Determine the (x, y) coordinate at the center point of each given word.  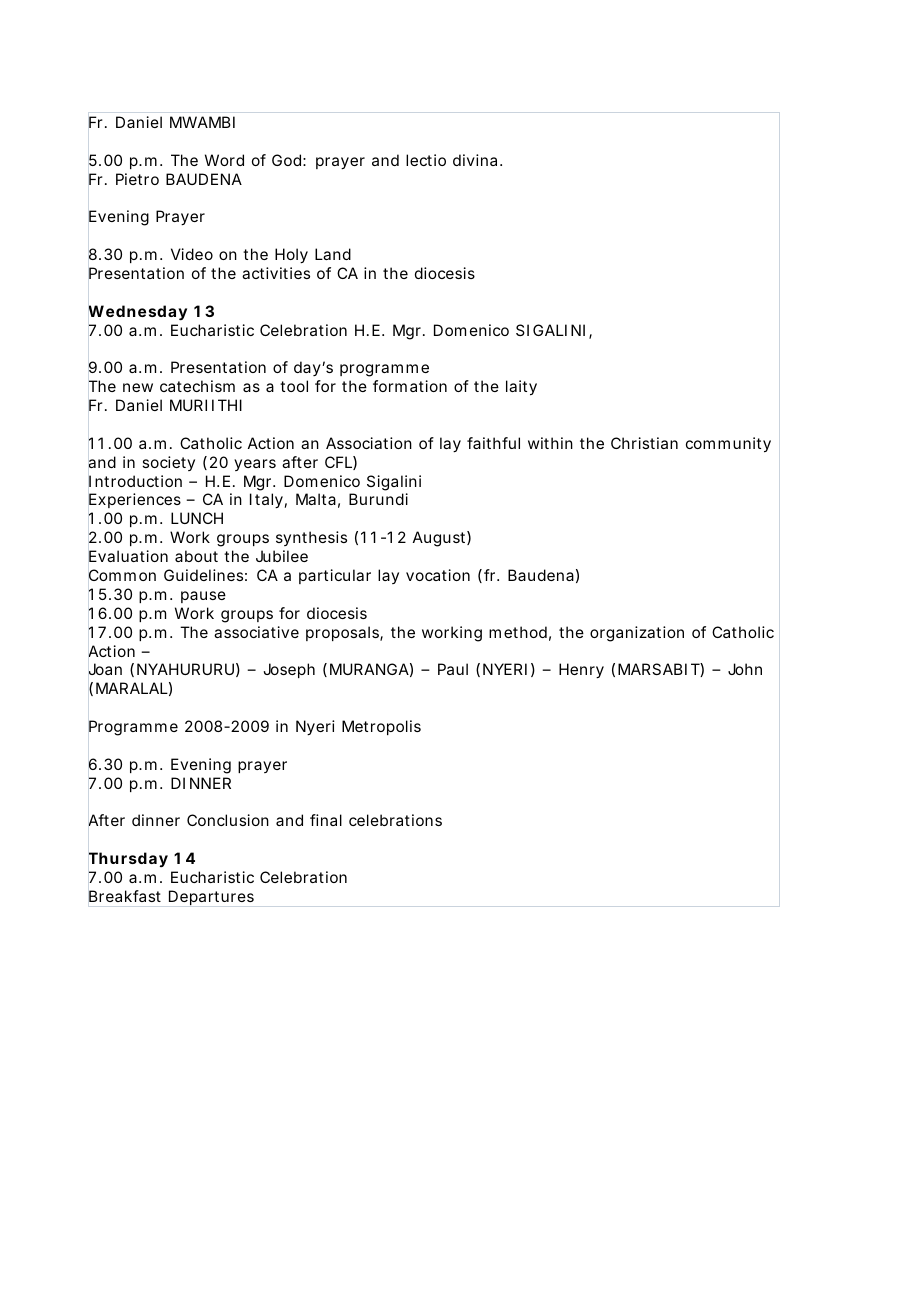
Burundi (378, 499)
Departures (211, 897)
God (286, 160)
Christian (644, 443)
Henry (581, 671)
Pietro (137, 179)
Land (333, 254)
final (326, 820)
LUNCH (197, 518)
